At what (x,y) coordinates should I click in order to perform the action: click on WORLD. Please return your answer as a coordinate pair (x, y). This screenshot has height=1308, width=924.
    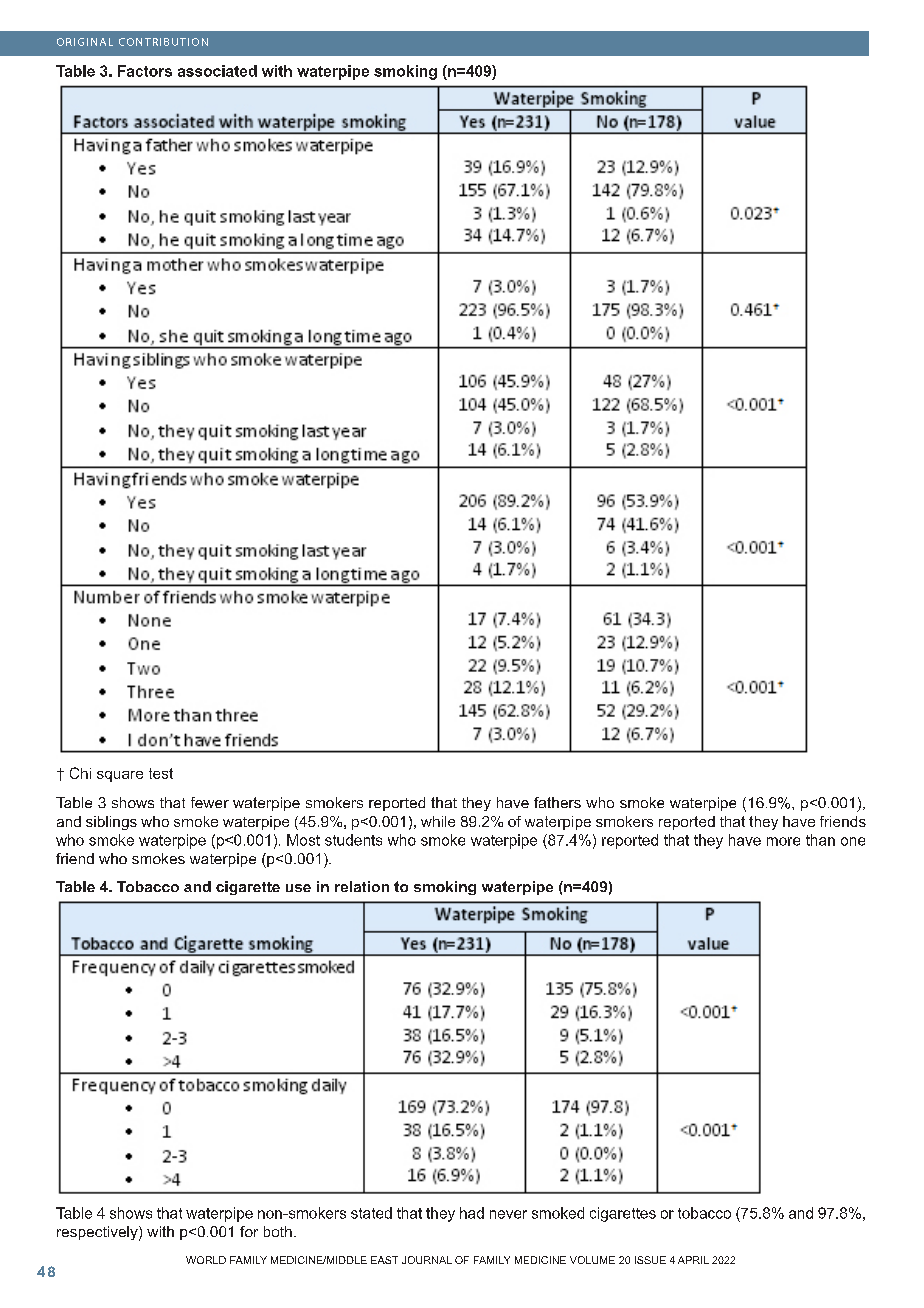
    Looking at the image, I should click on (206, 1260).
